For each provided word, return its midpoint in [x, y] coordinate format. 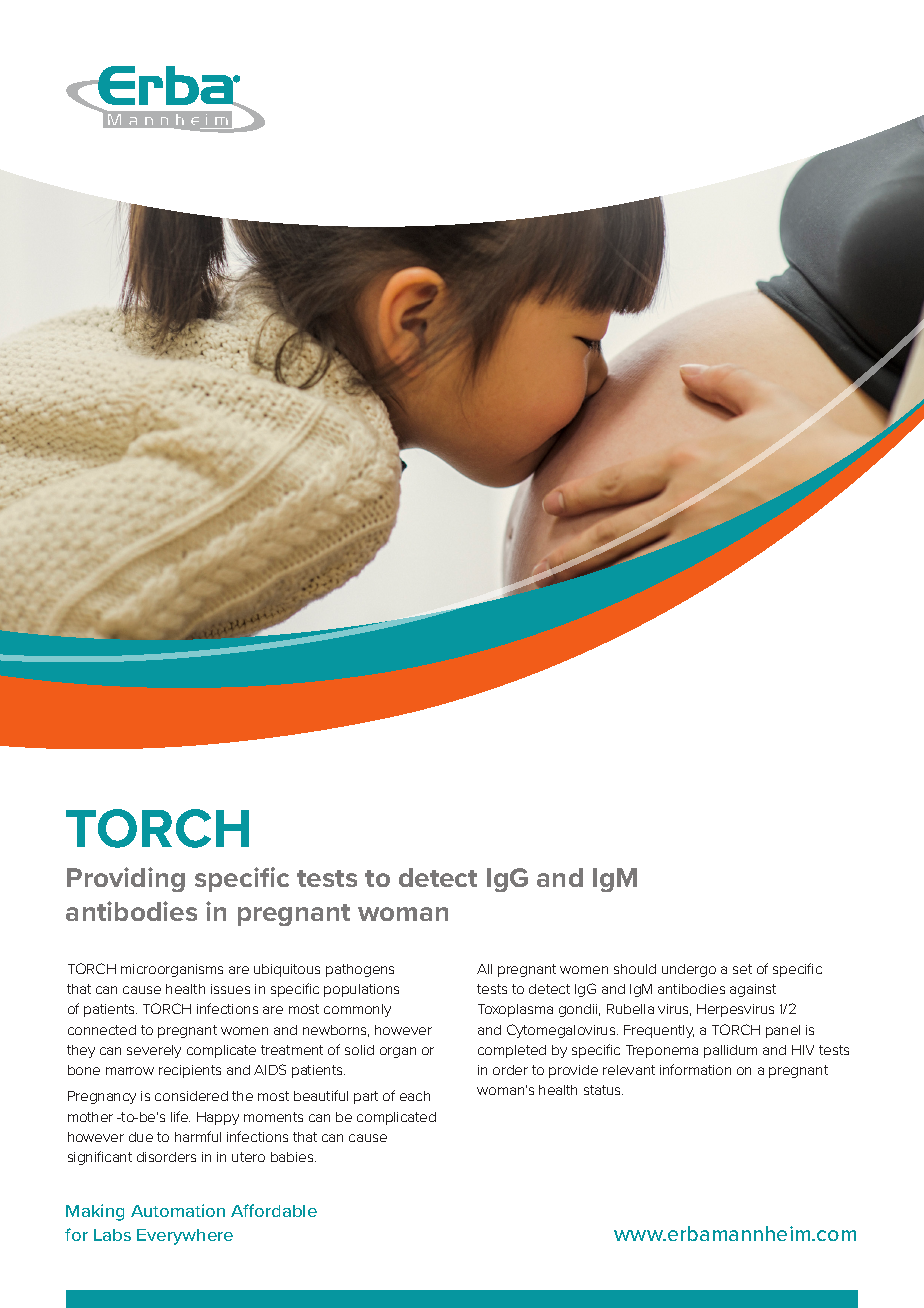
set [742, 969]
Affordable [274, 1210]
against [753, 990]
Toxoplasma [515, 1010]
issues [230, 989]
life [180, 1116]
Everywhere [185, 1237]
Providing [126, 879]
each [415, 1096]
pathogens [360, 970]
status [603, 1090]
